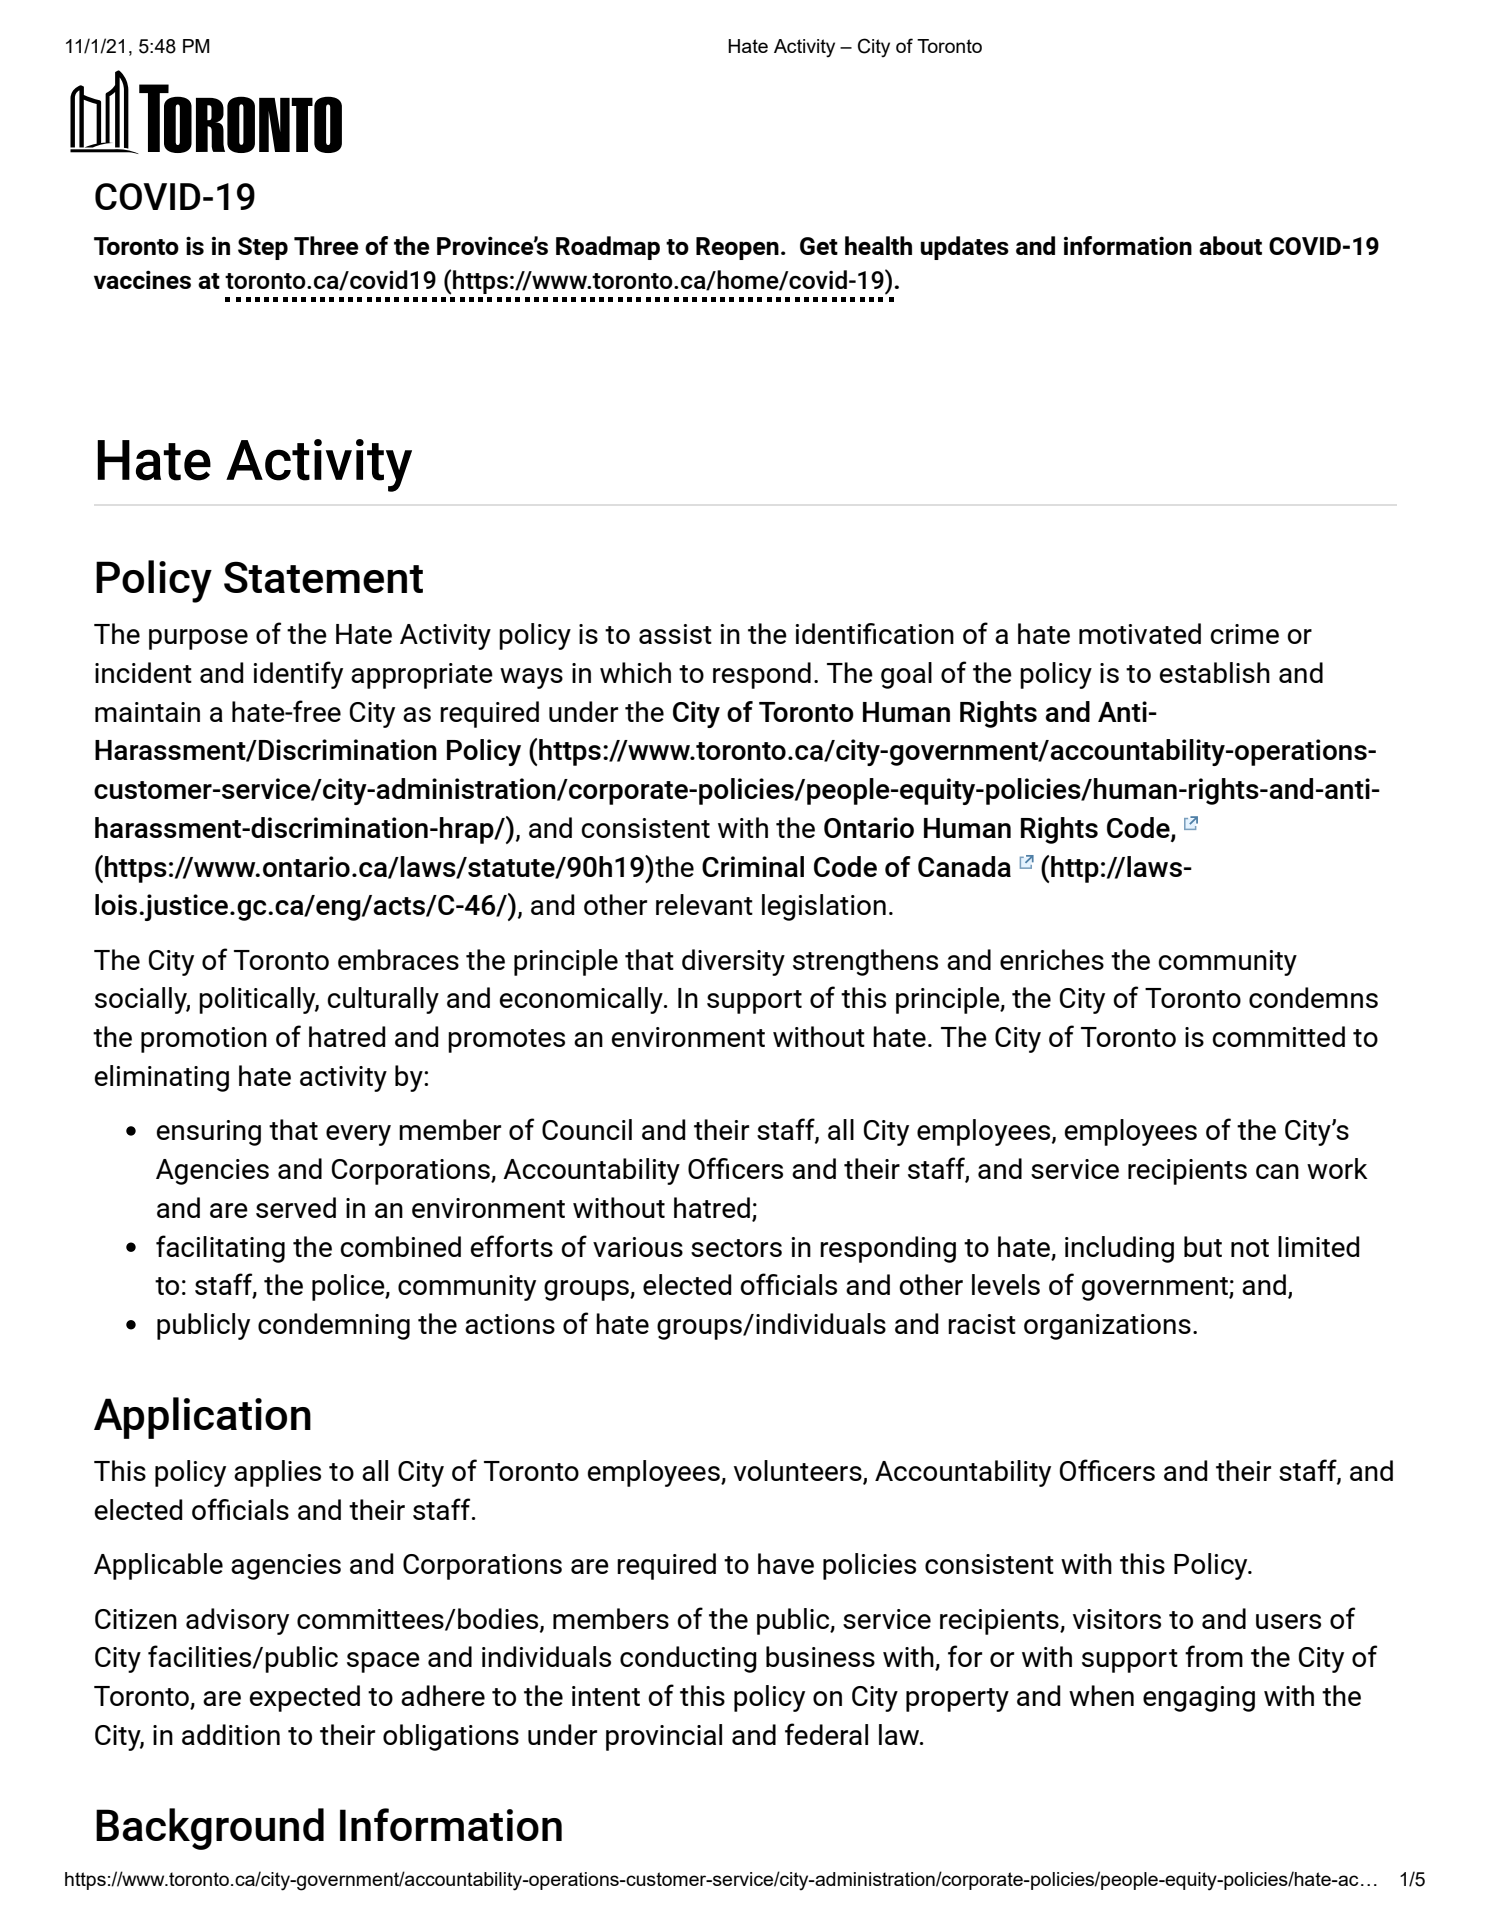 This screenshot has width=1490, height=1927. I want to click on addition, so click(231, 1734).
